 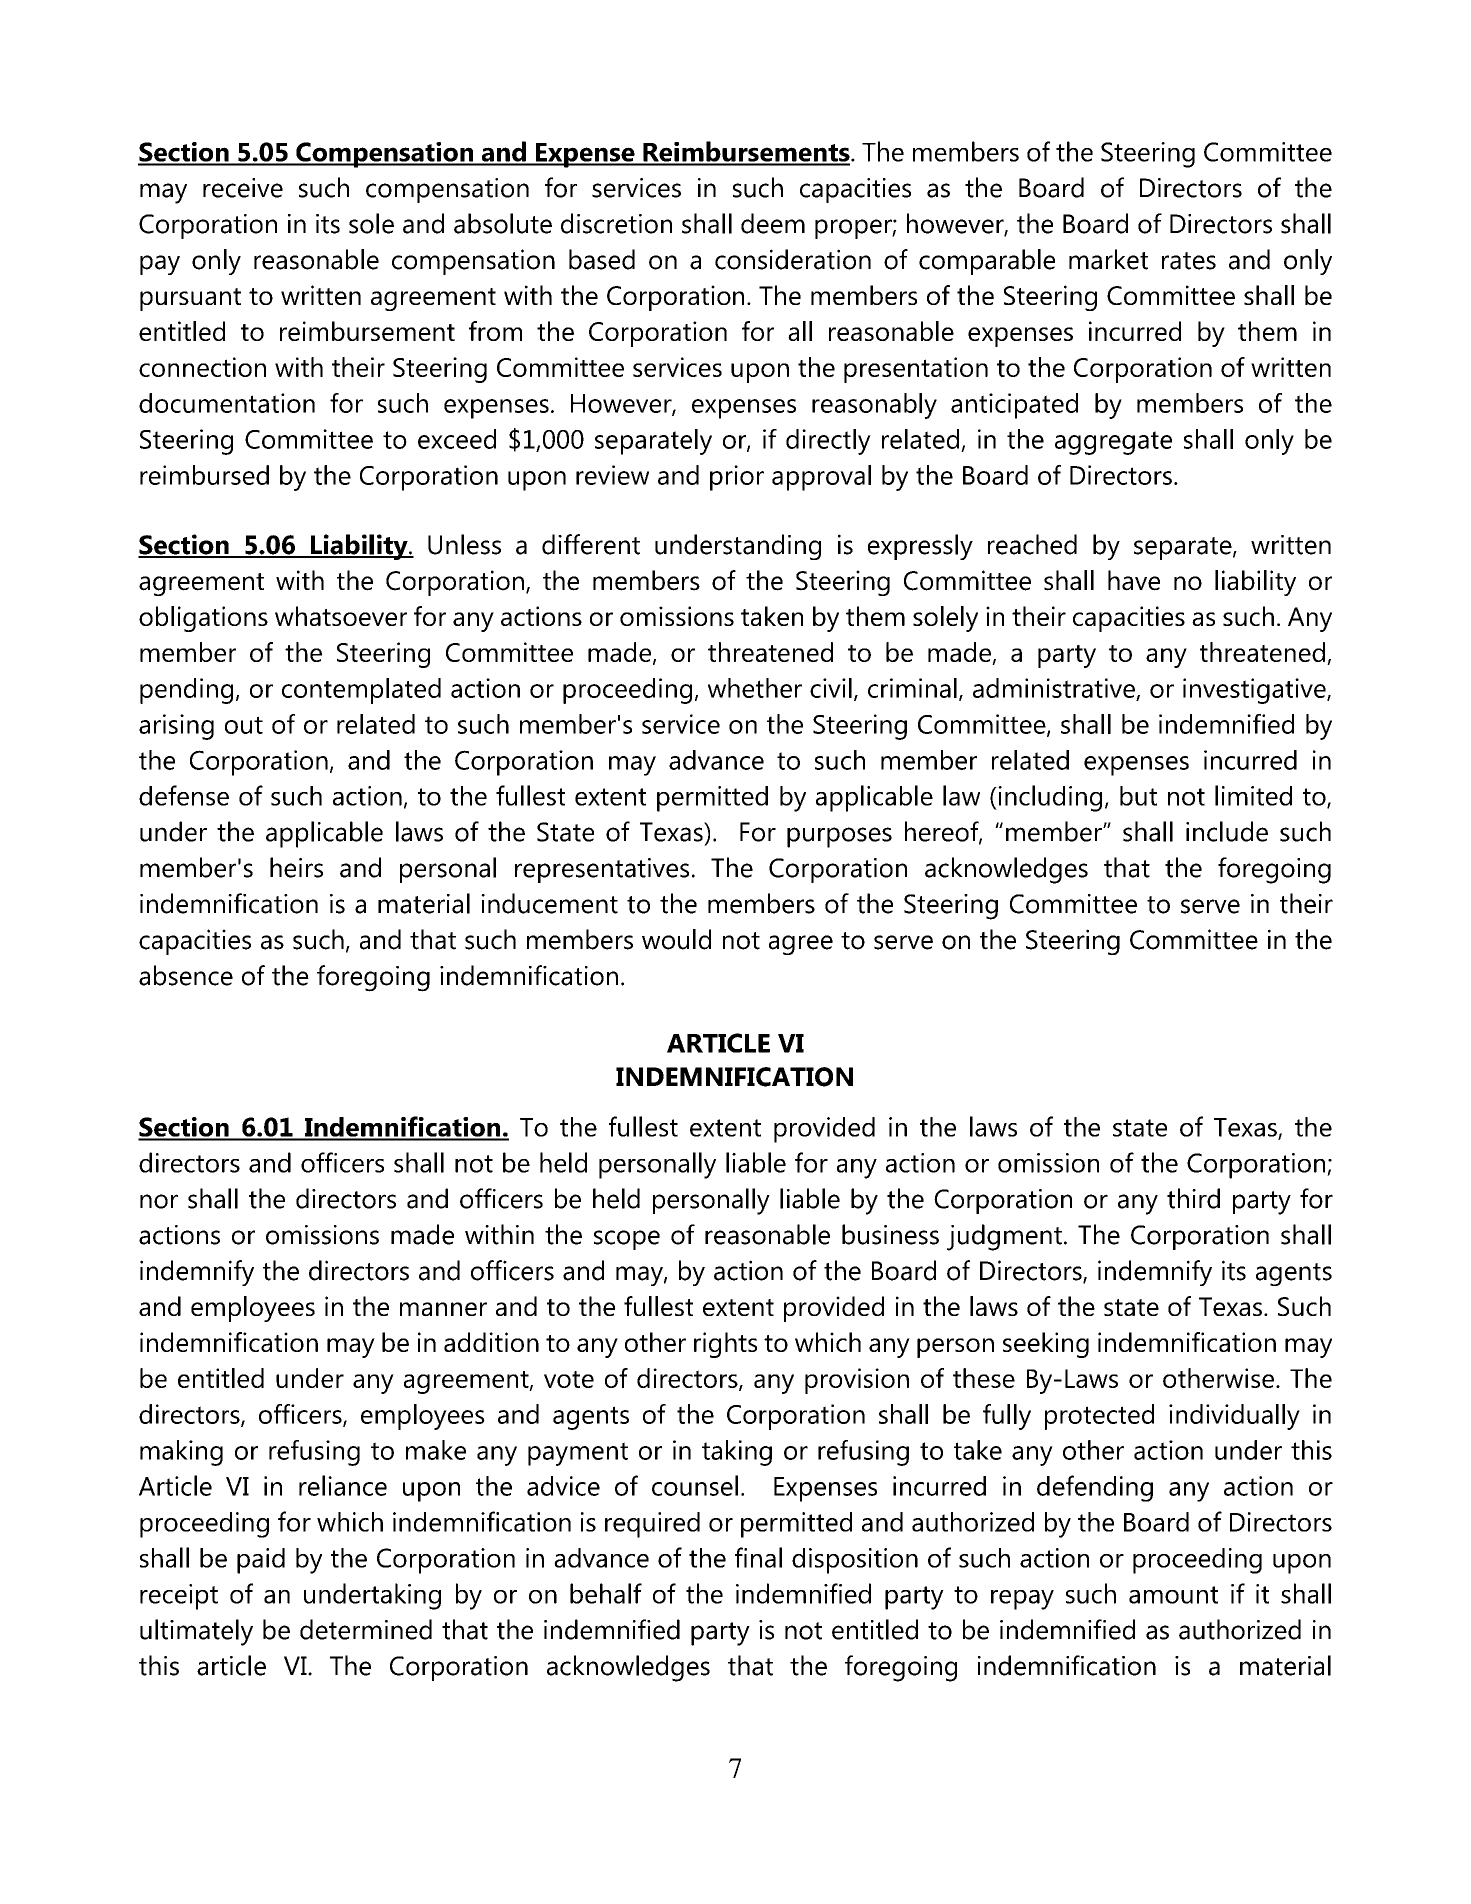 I want to click on final, so click(x=758, y=1557).
